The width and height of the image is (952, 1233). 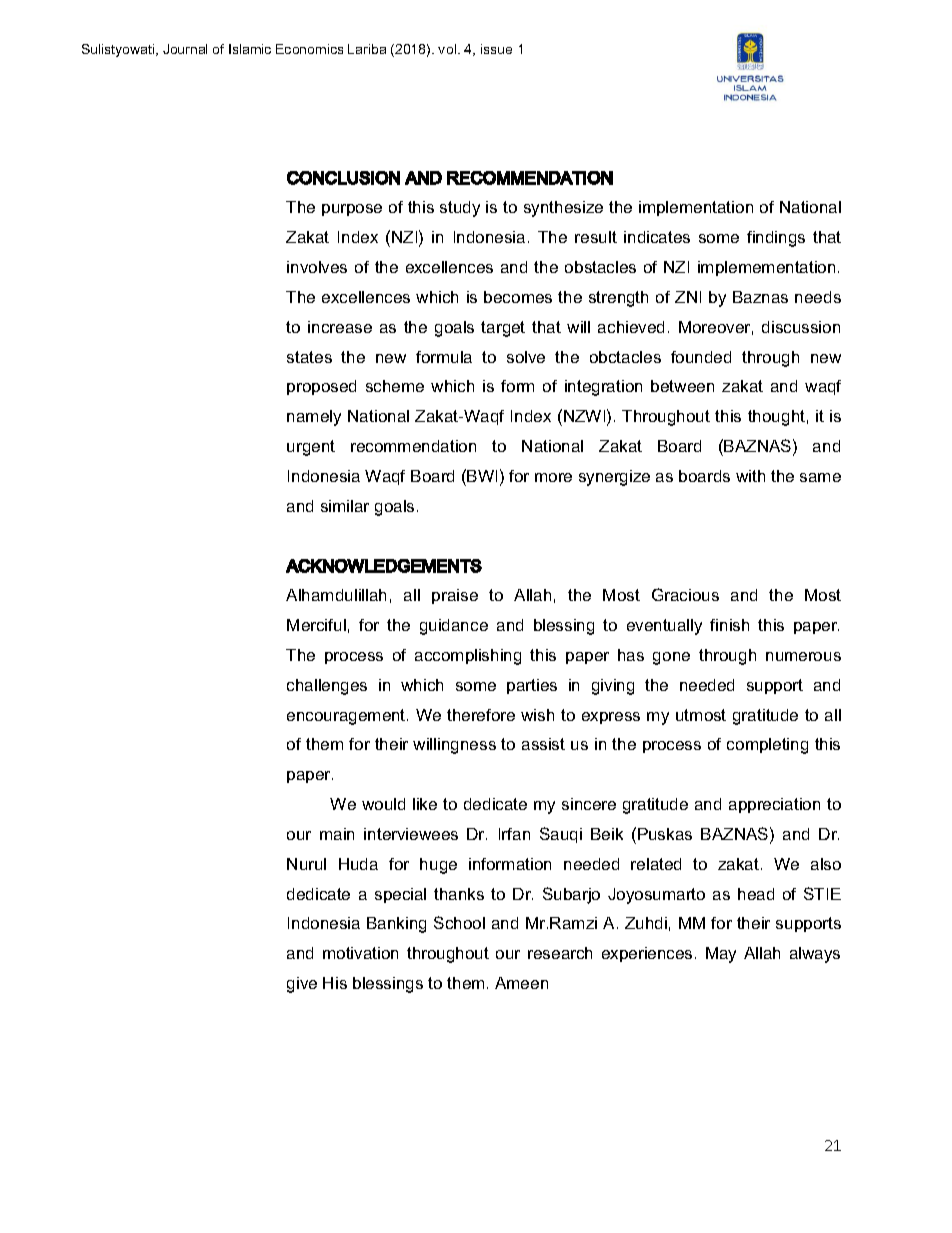 I want to click on discussion, so click(x=801, y=327).
